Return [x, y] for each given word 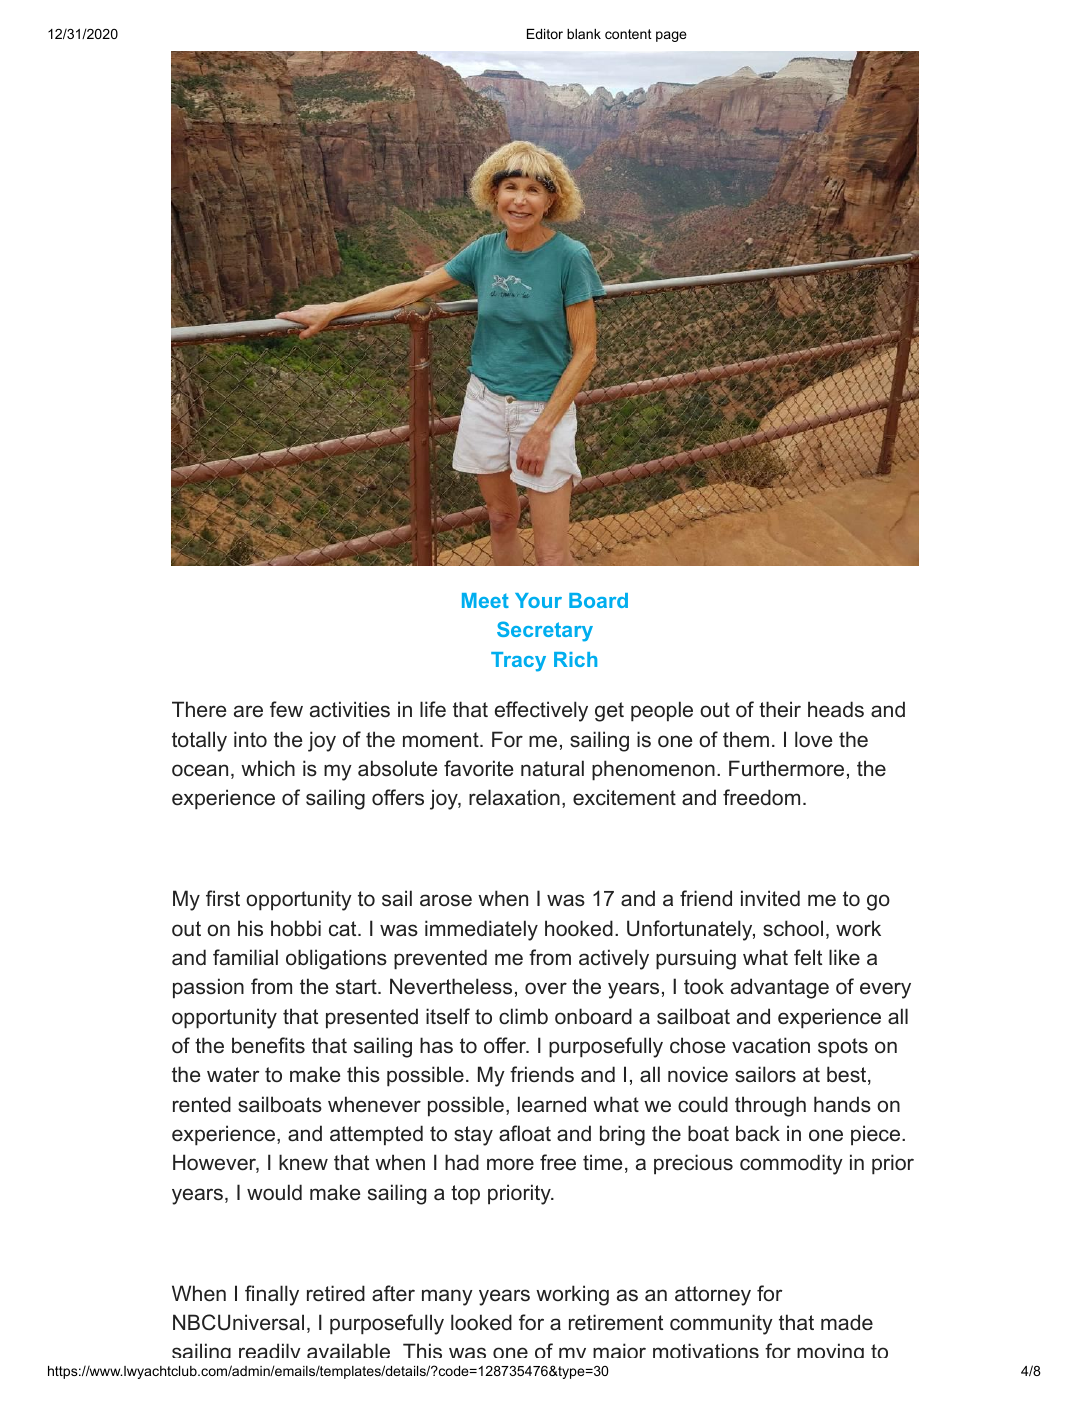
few [286, 709]
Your [538, 600]
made [847, 1322]
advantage [780, 988]
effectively [541, 711]
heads [836, 709]
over [546, 988]
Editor [545, 34]
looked [481, 1322]
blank [584, 34]
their [780, 709]
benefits [268, 1045]
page [671, 36]
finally [272, 1295]
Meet [485, 600]
